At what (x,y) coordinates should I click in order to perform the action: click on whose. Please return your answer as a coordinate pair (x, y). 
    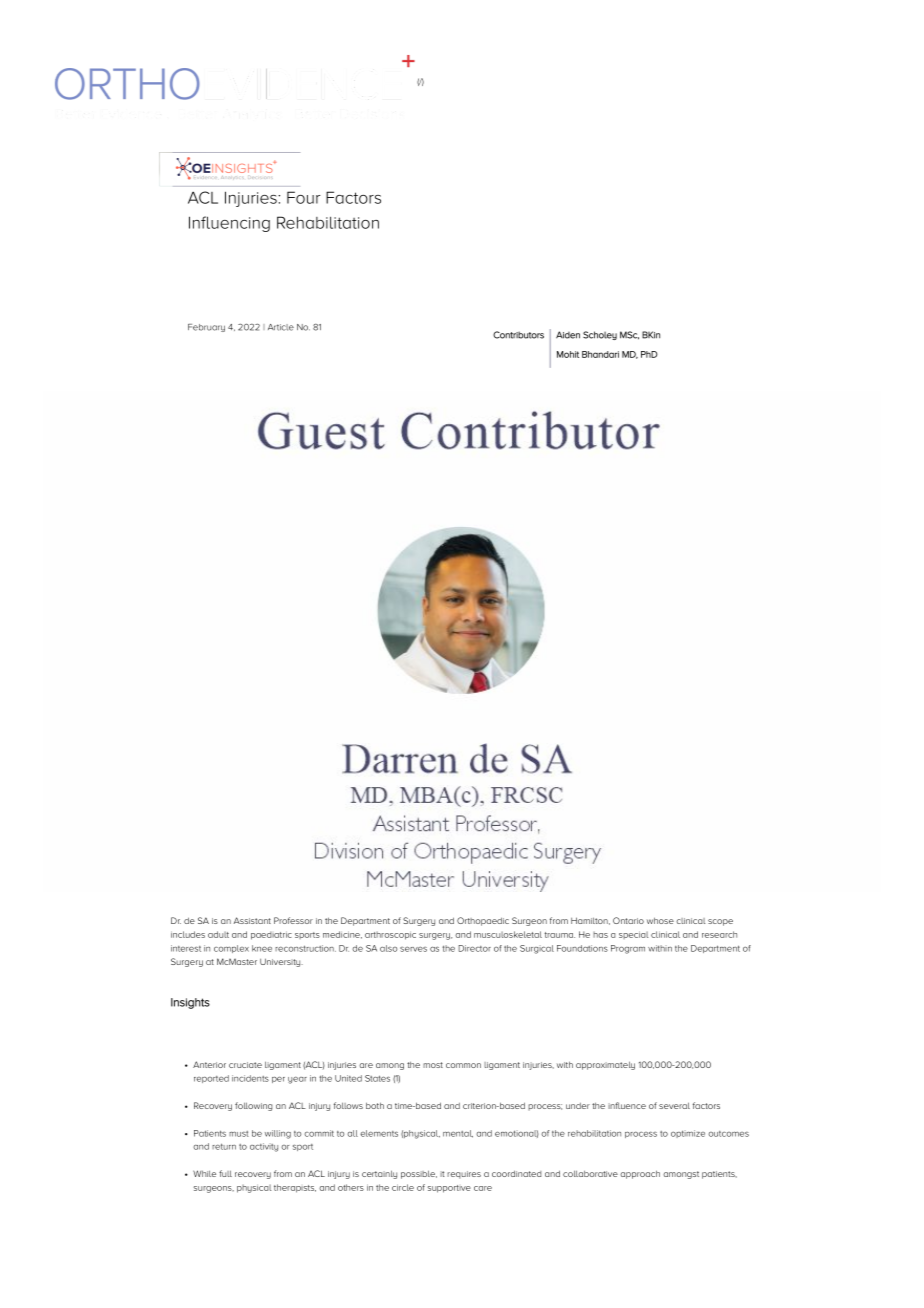
    Looking at the image, I should click on (660, 920).
